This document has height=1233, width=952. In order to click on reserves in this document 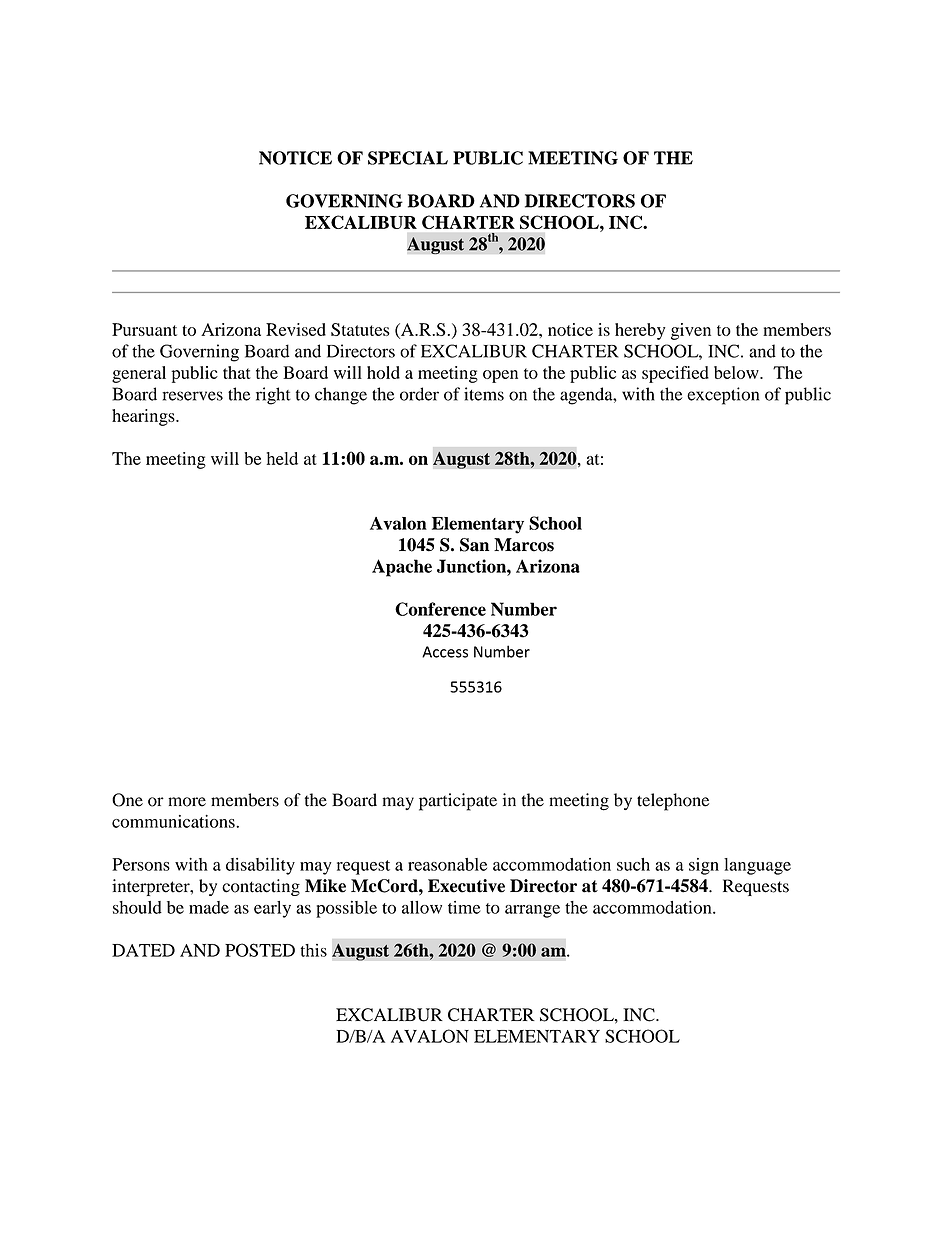, I will do `click(192, 396)`.
